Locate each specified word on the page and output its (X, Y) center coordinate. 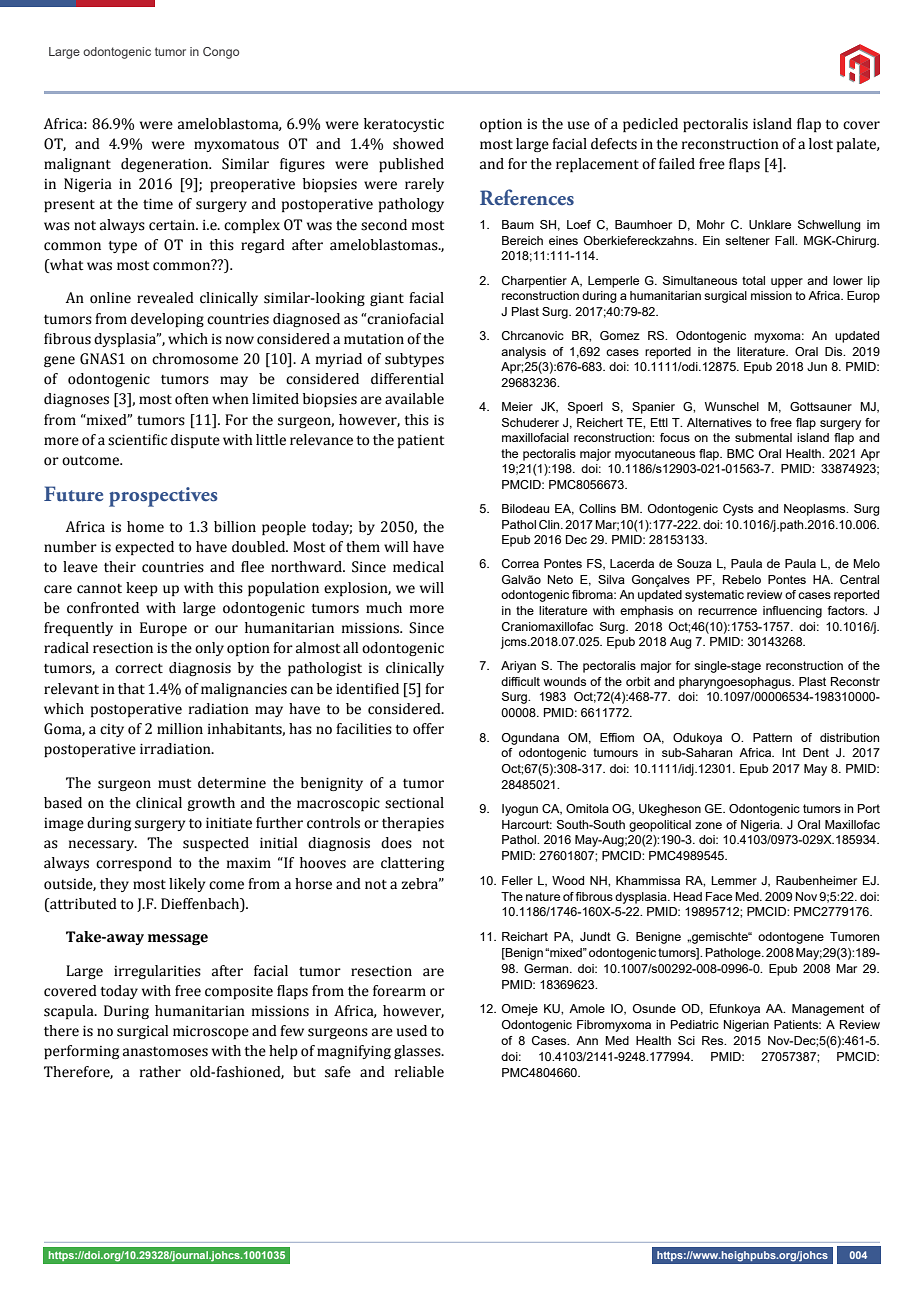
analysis (523, 353)
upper (787, 283)
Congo (221, 53)
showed (418, 144)
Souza (694, 563)
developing (167, 320)
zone (708, 825)
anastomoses (165, 1052)
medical (418, 567)
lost (821, 144)
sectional (414, 803)
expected (144, 548)
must (174, 784)
